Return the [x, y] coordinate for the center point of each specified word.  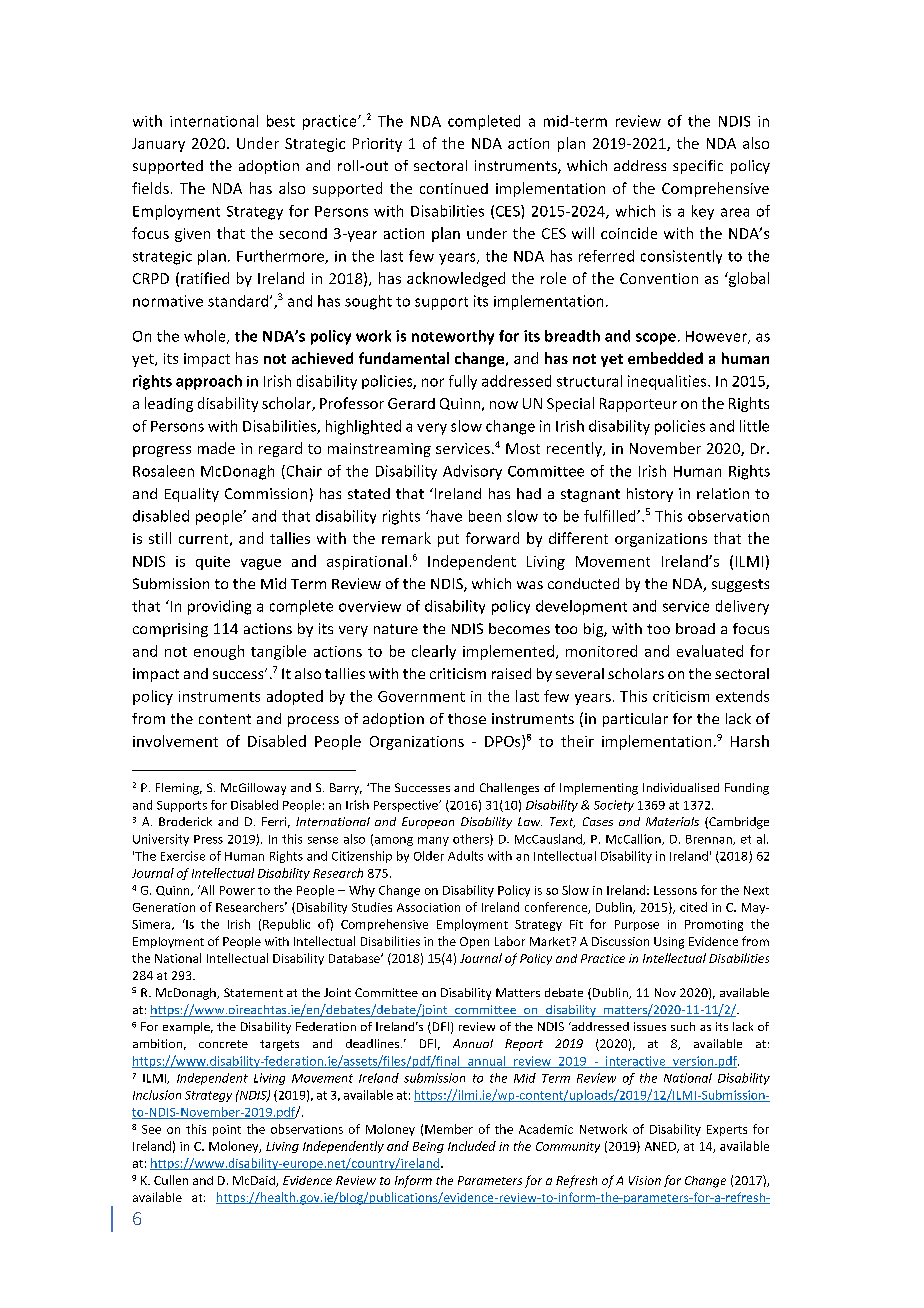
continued [454, 188]
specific [698, 167]
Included [472, 1146]
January [158, 145]
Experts [727, 1130]
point [227, 1130]
